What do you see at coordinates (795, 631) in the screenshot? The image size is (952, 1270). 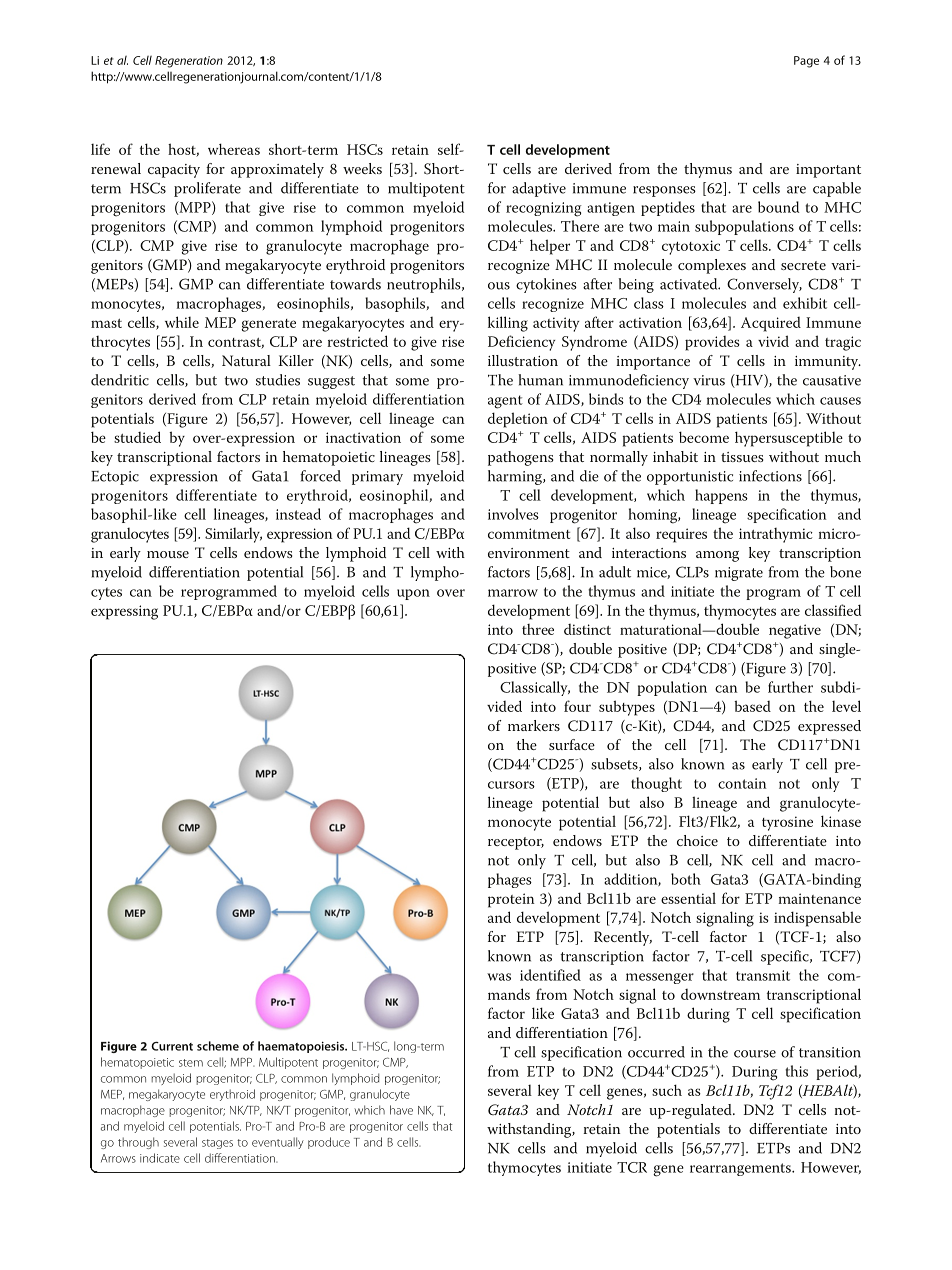 I see `negative` at bounding box center [795, 631].
